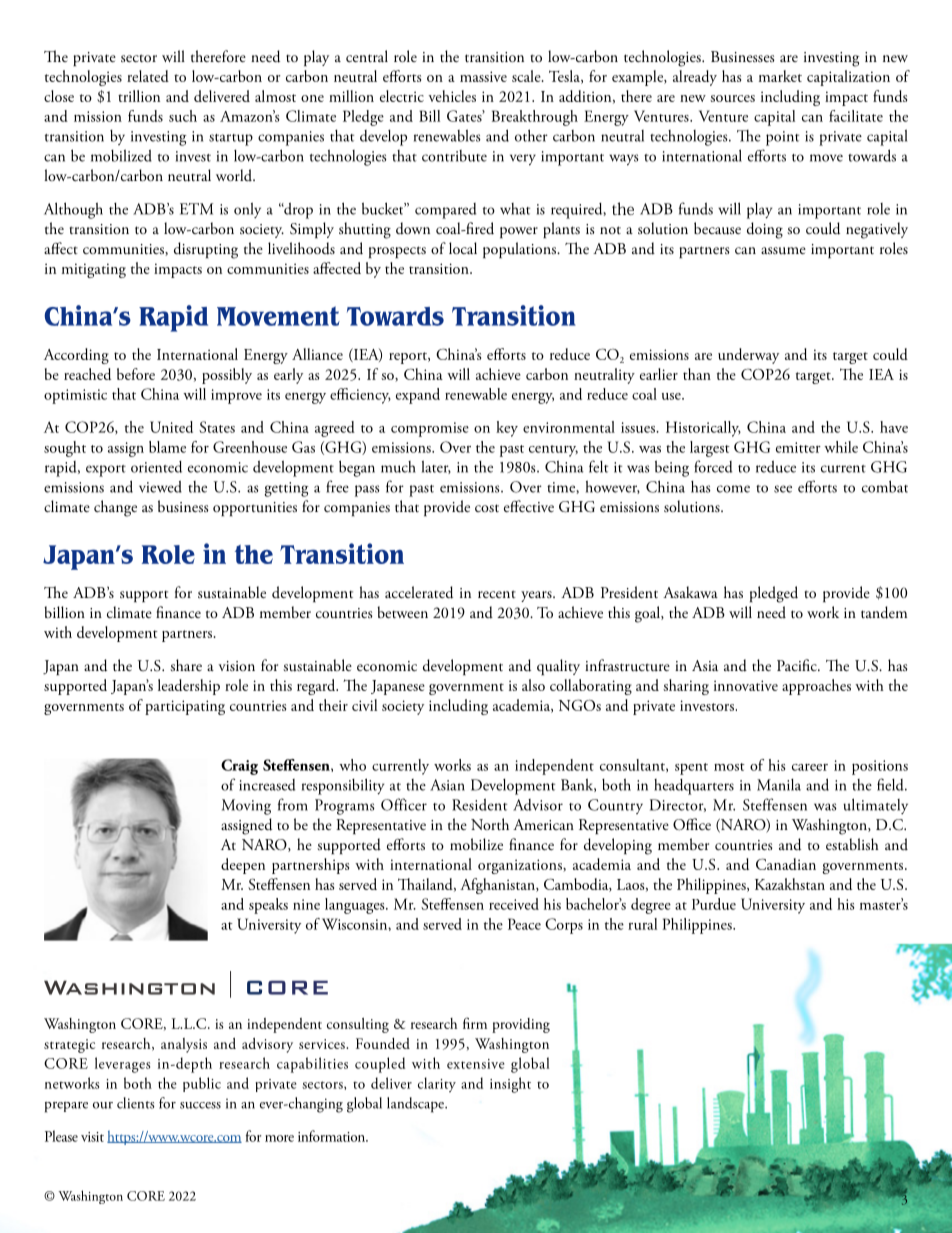  I want to click on share, so click(186, 665).
